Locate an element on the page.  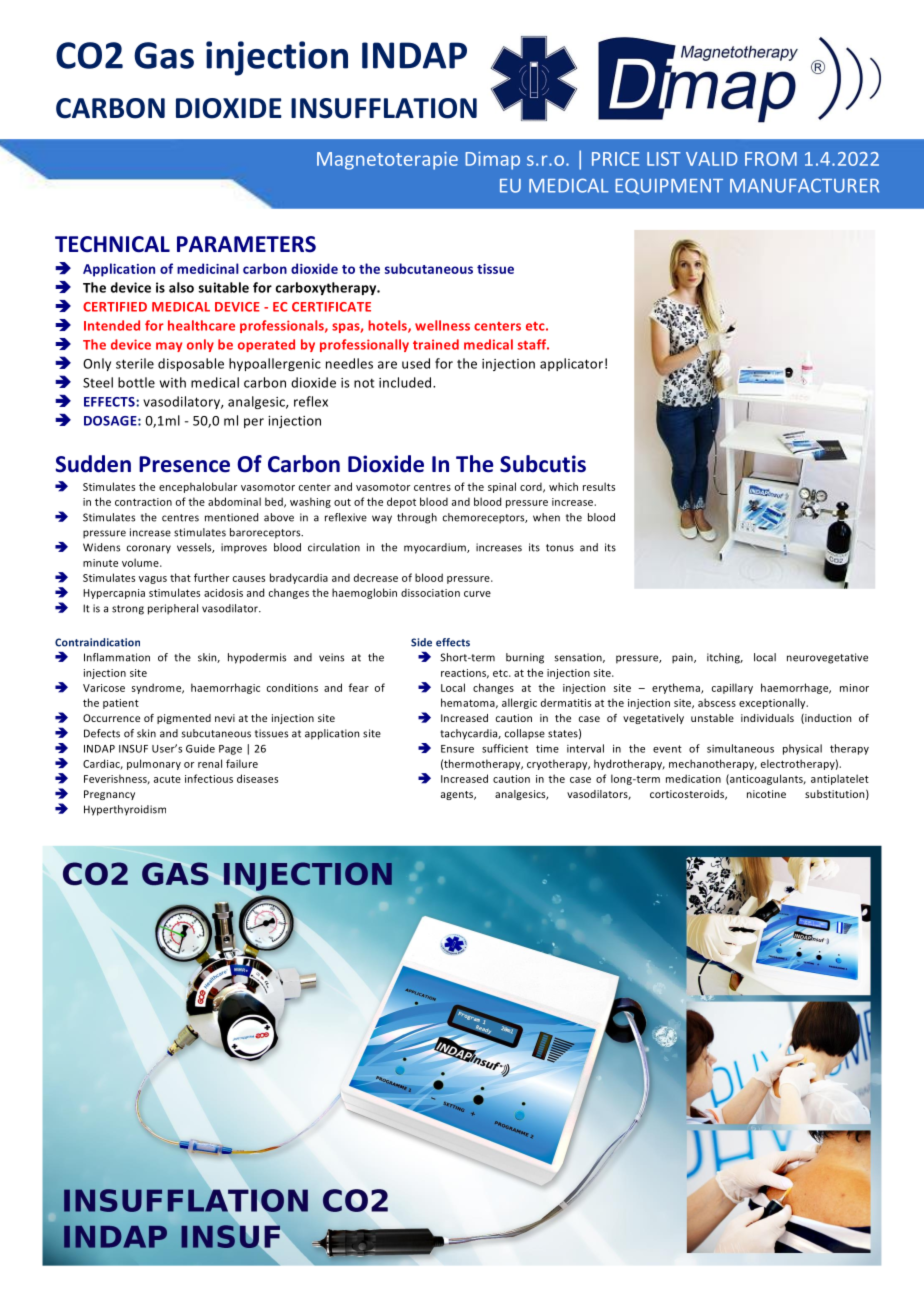
FROM is located at coordinates (771, 159).
